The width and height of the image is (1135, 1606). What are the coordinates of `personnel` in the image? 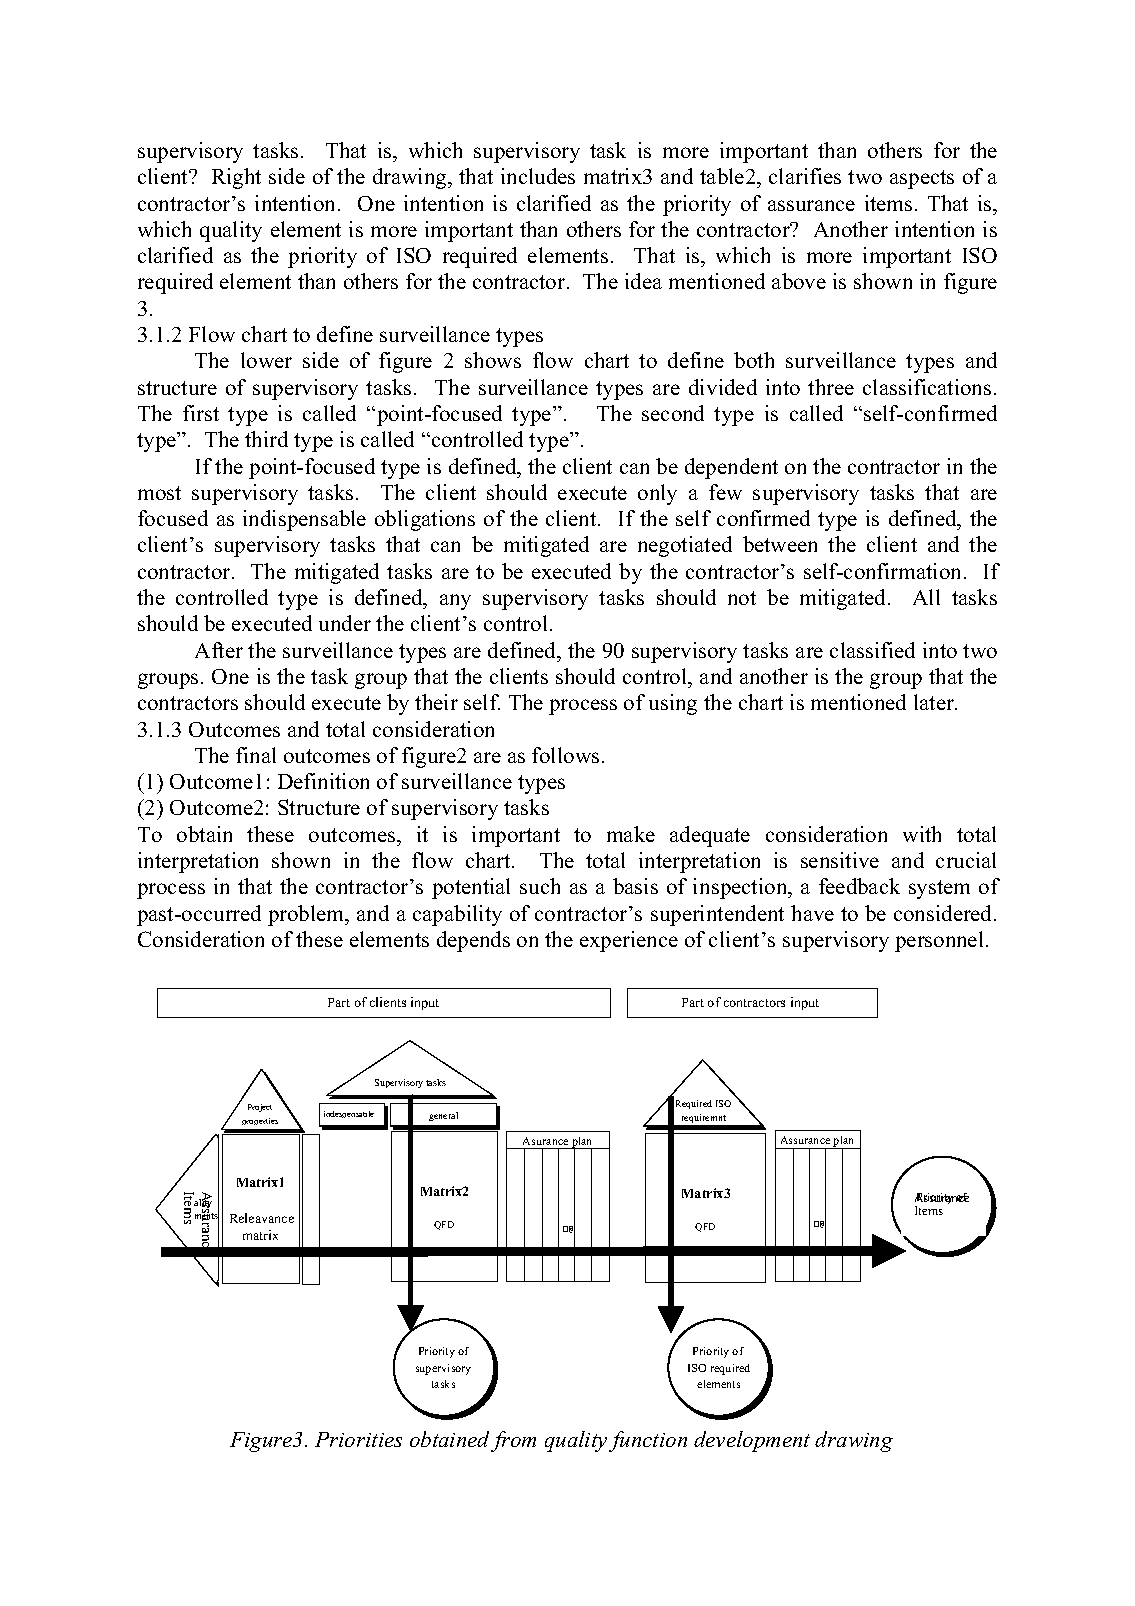 It's located at (939, 941).
